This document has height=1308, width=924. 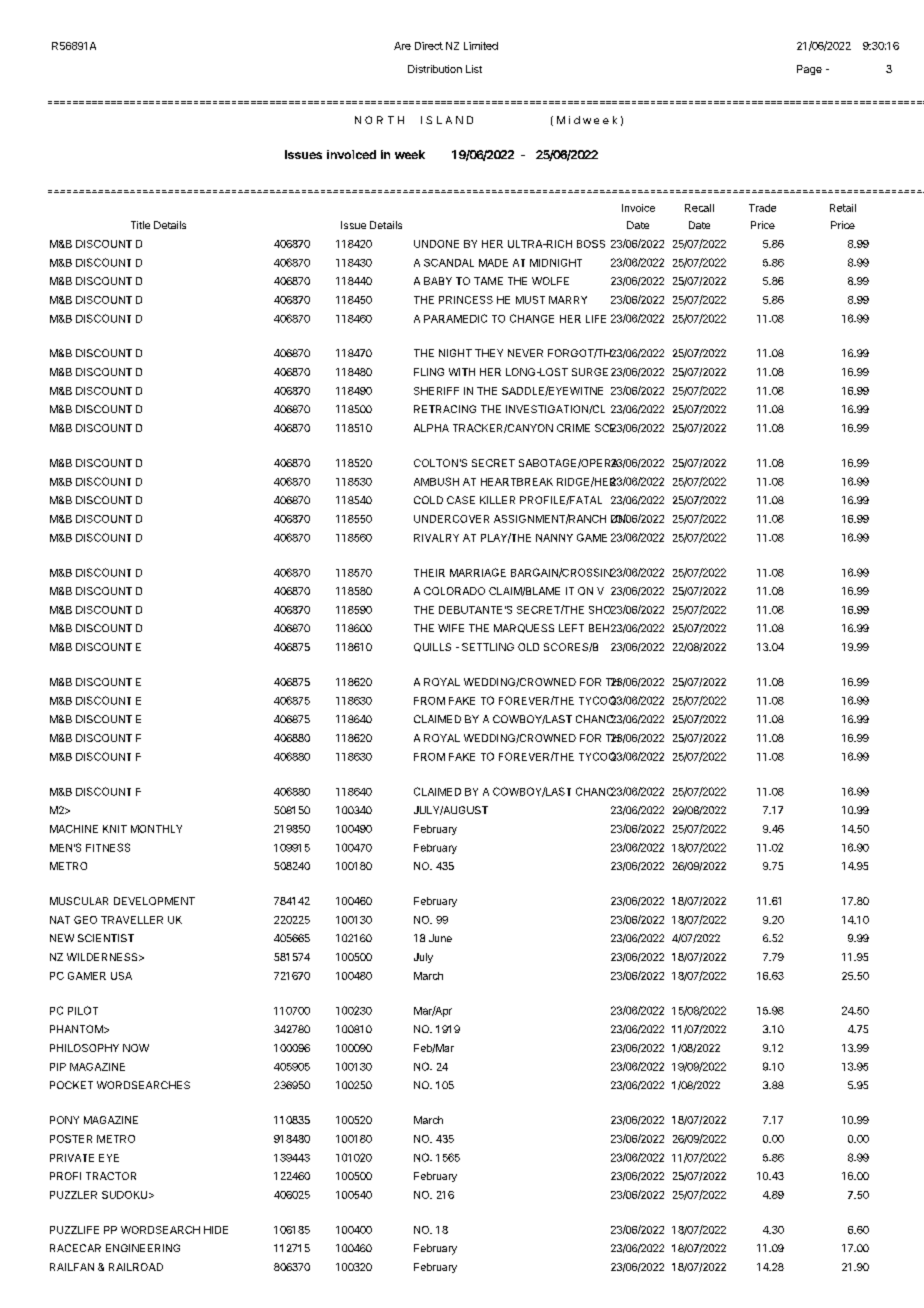 I want to click on June, so click(x=440, y=938).
